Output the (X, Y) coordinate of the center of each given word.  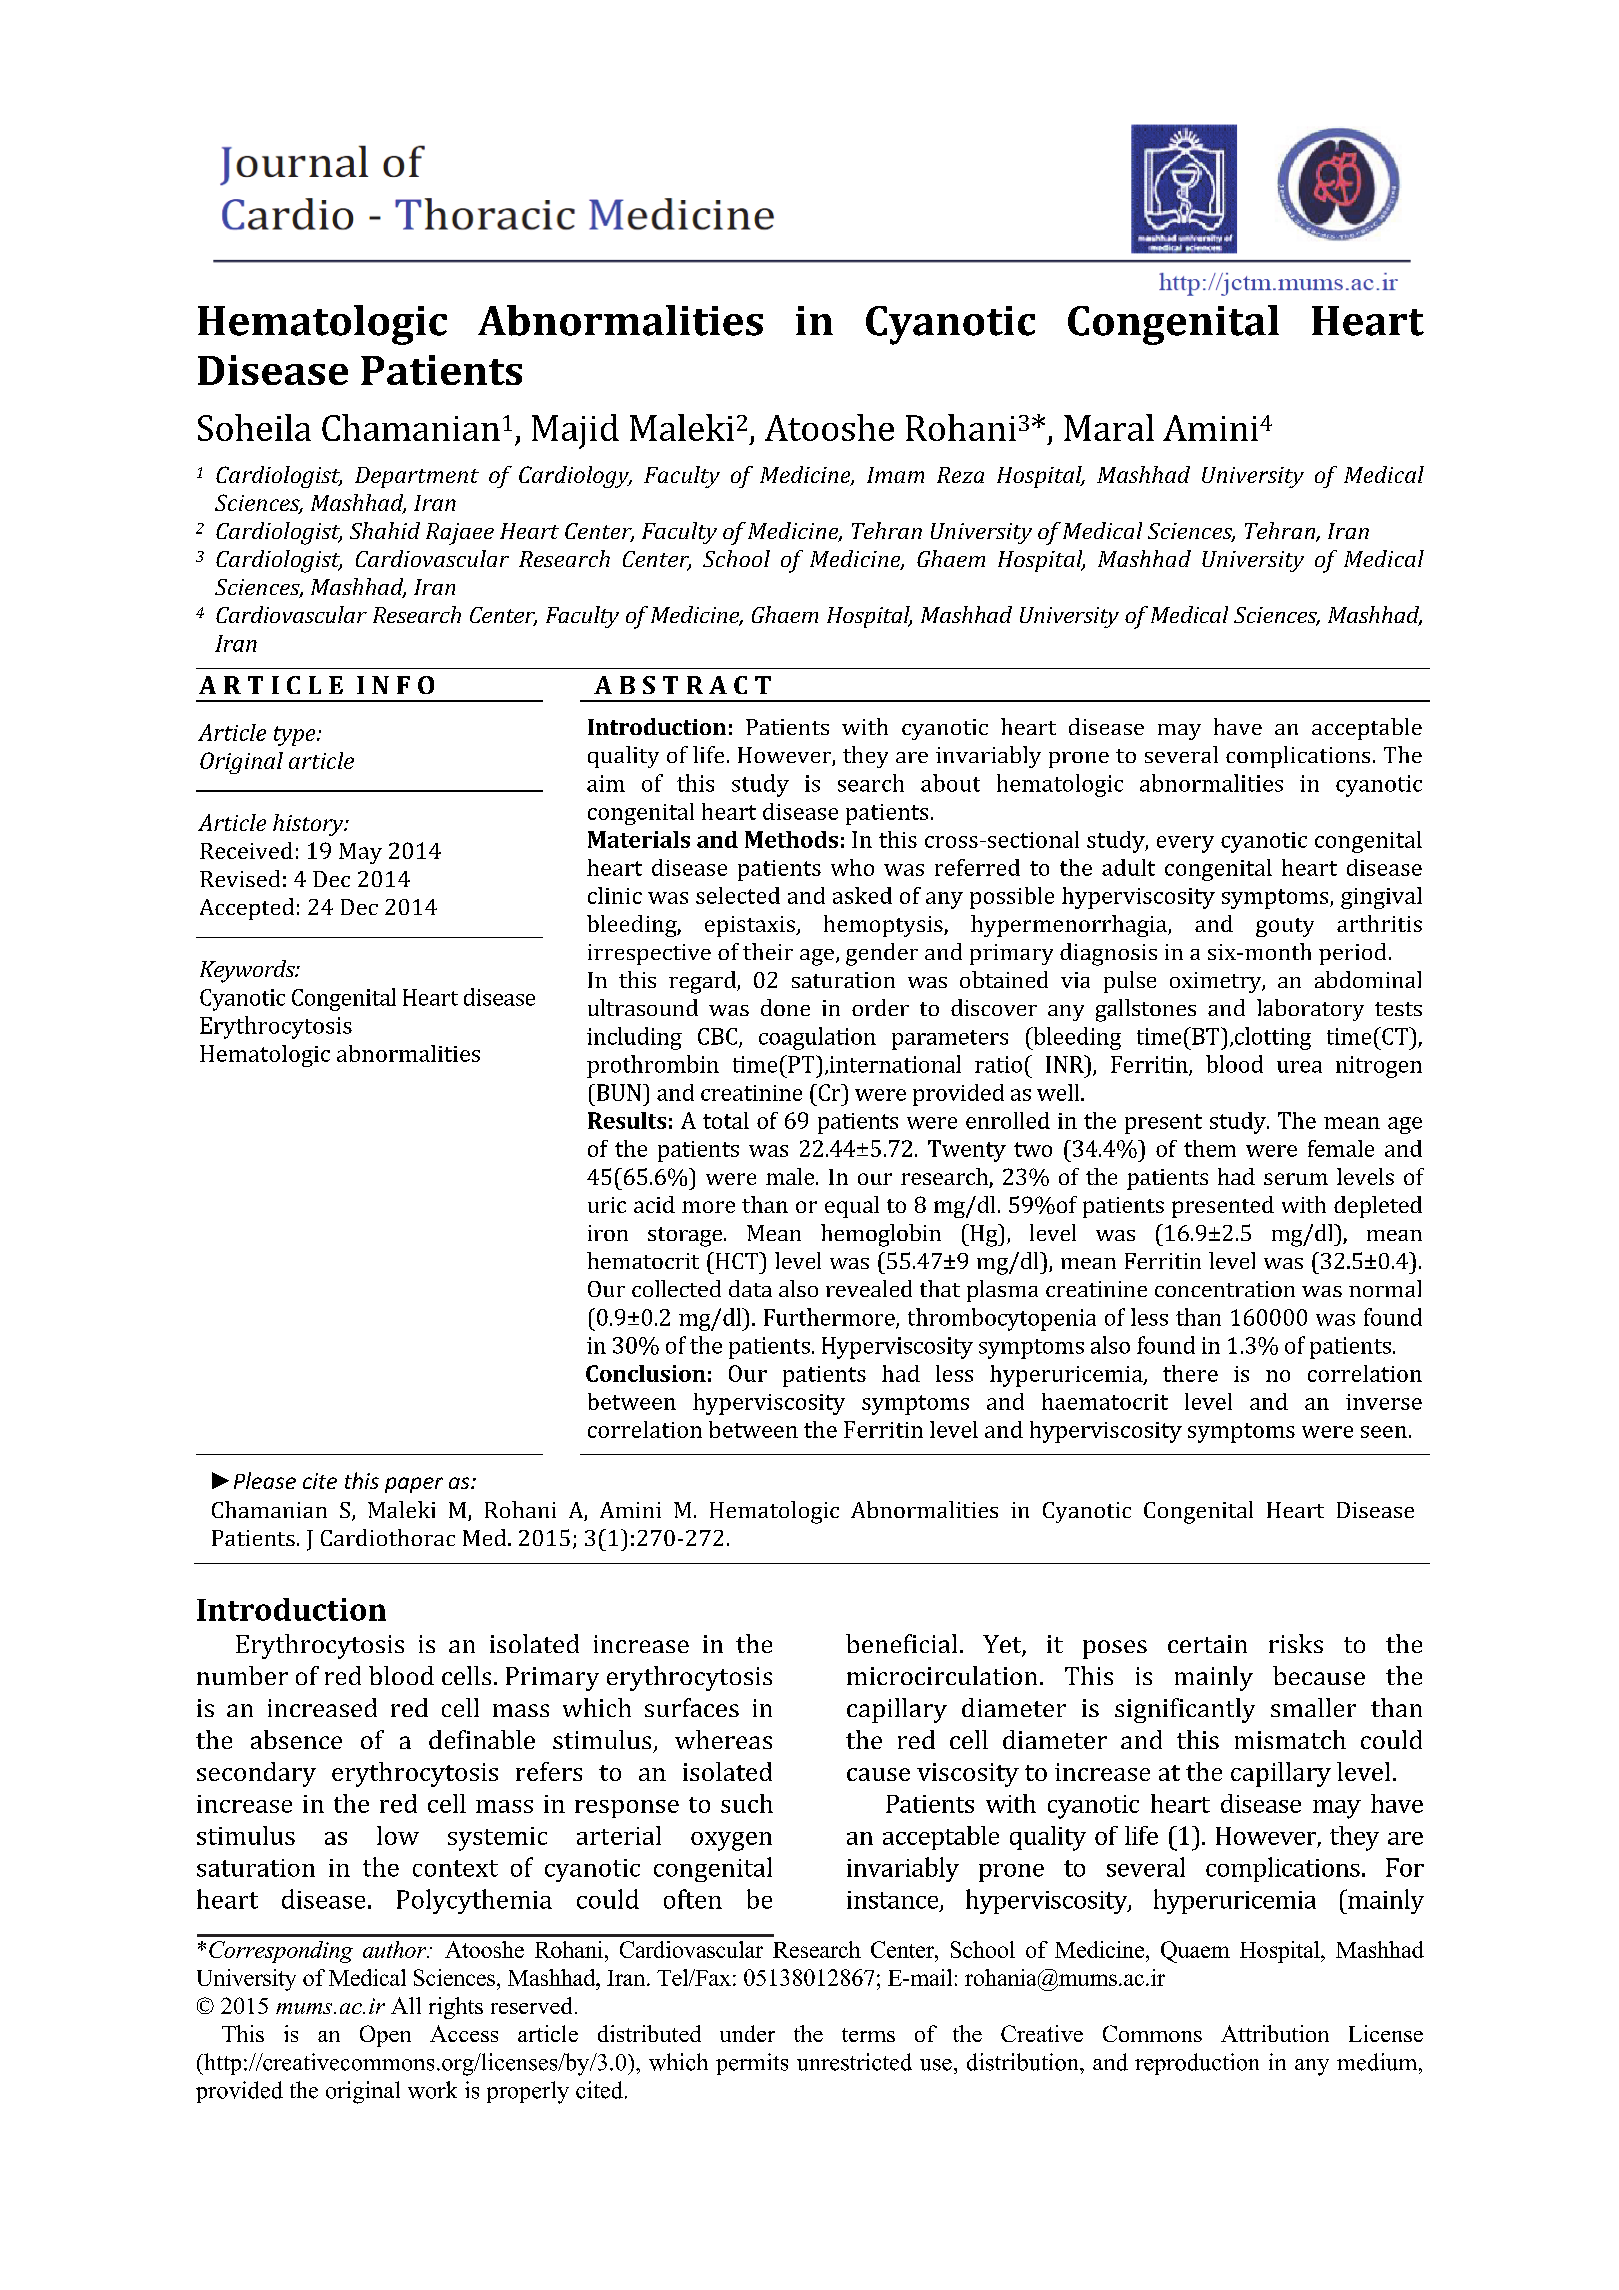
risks (1296, 1643)
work (432, 2090)
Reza (960, 475)
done (785, 1007)
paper (414, 1485)
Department (417, 477)
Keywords (248, 971)
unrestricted (854, 2062)
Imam (895, 475)
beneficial (901, 1643)
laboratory (1310, 1010)
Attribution (1275, 2033)
